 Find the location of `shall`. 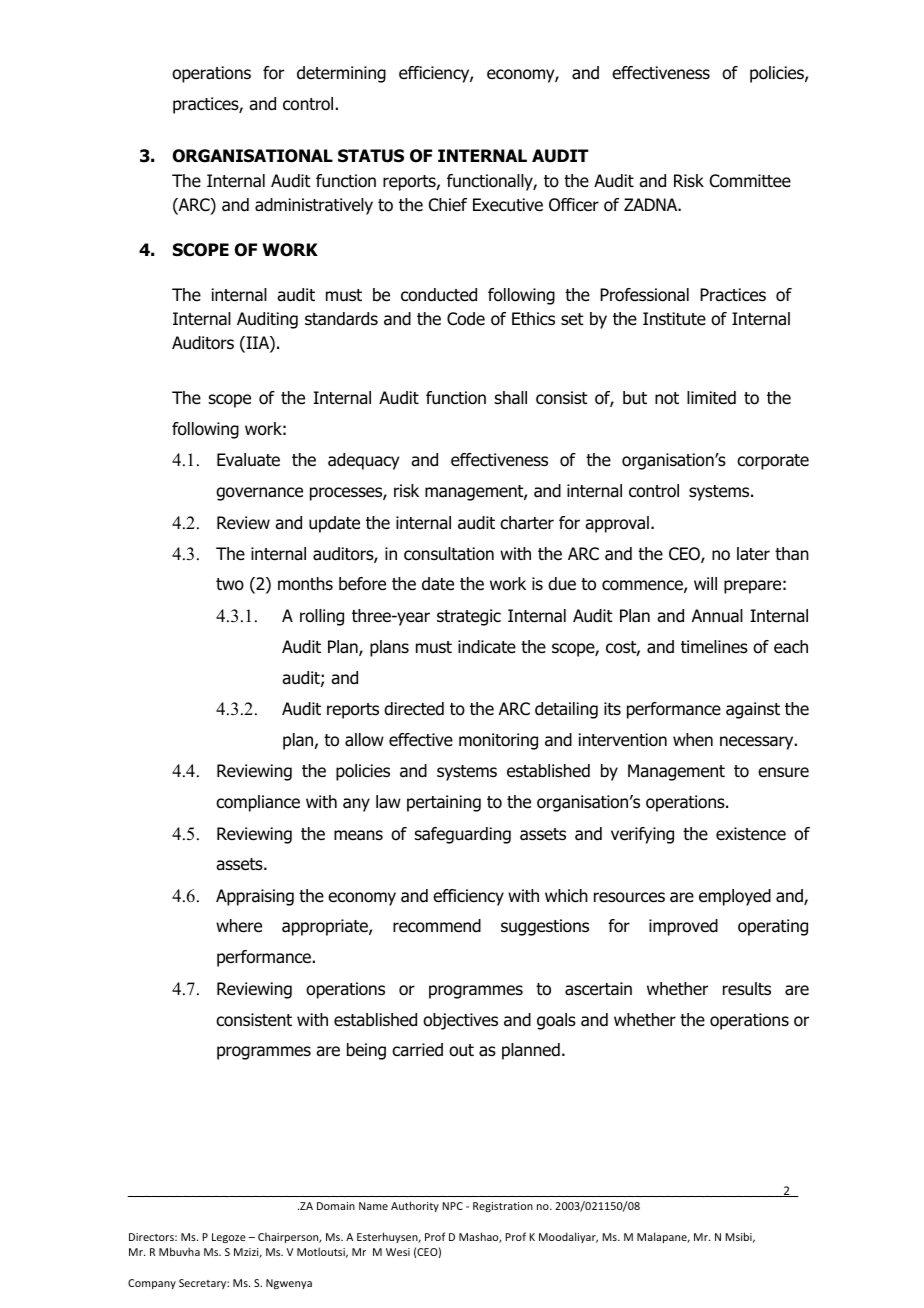

shall is located at coordinates (511, 398).
